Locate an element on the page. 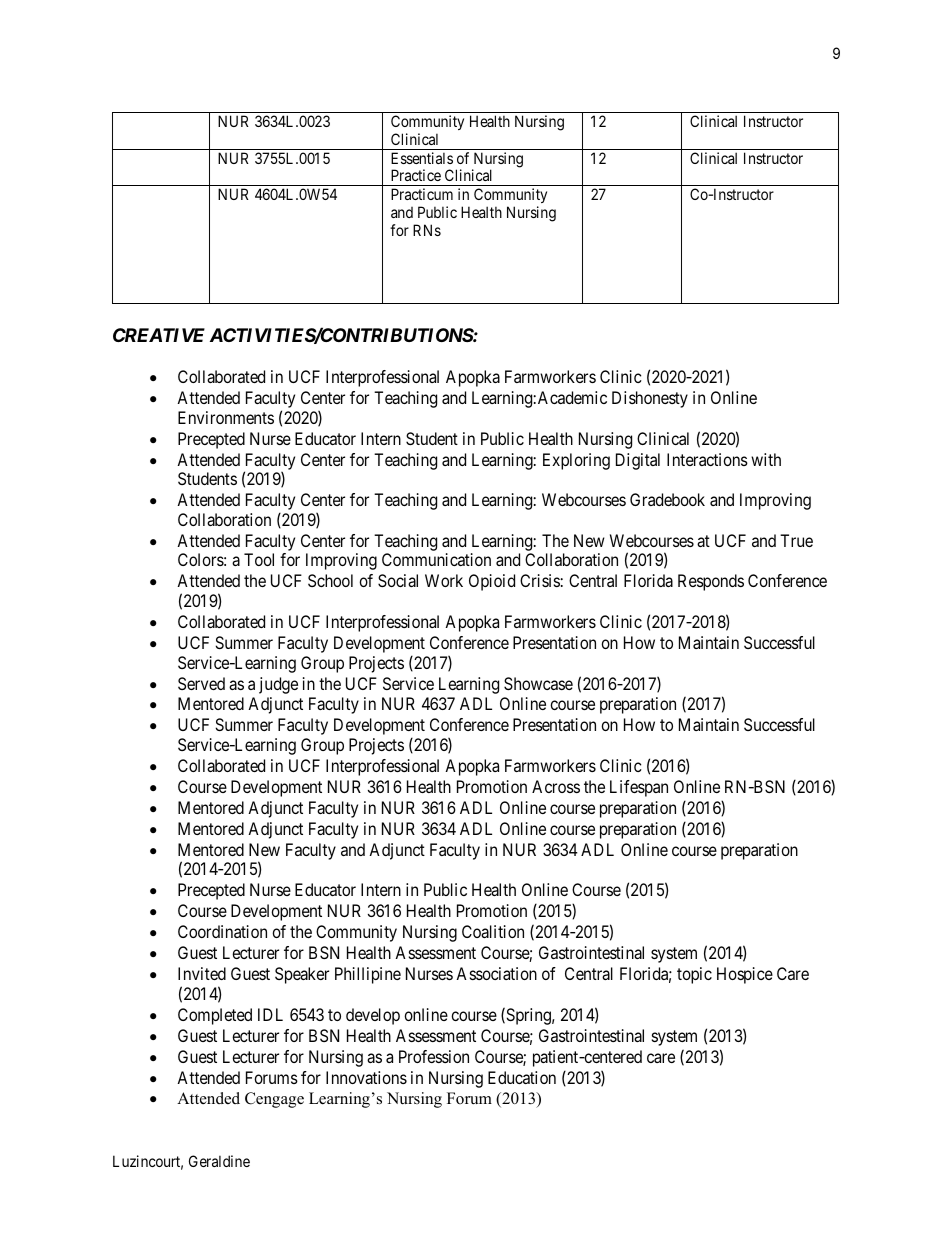  Interactions is located at coordinates (707, 459).
